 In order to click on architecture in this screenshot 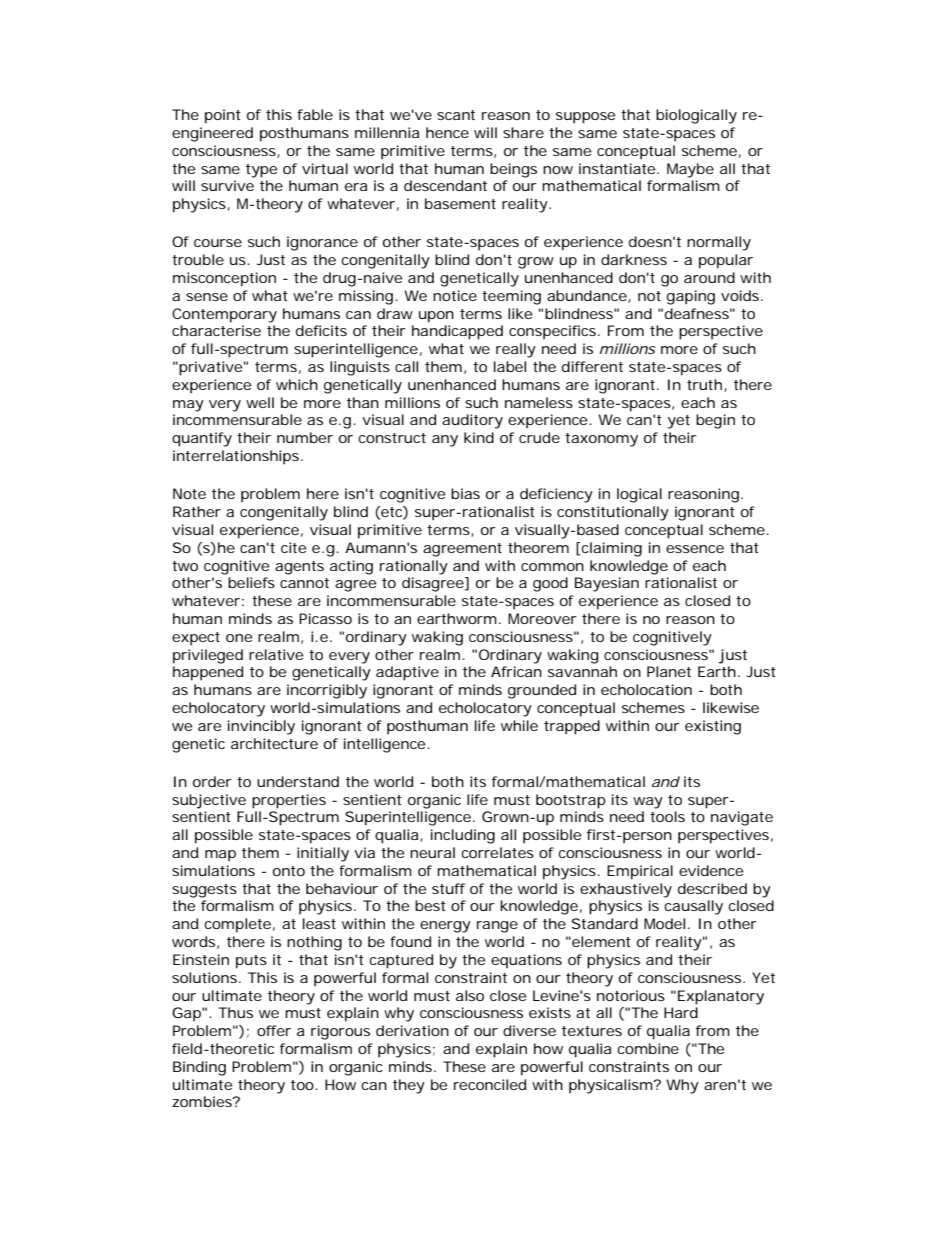, I will do `click(274, 743)`.
